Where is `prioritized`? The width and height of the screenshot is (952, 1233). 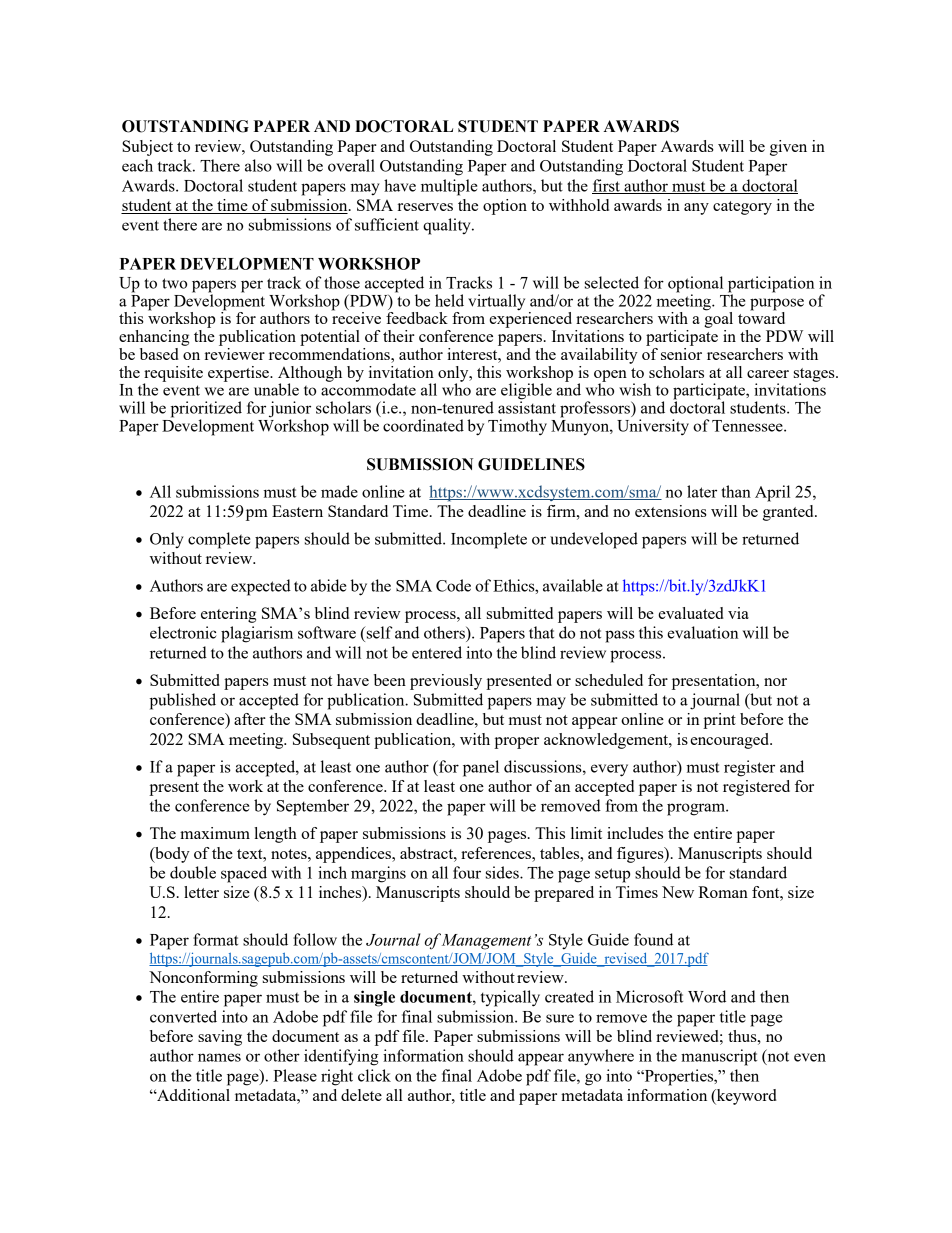 prioritized is located at coordinates (206, 410).
